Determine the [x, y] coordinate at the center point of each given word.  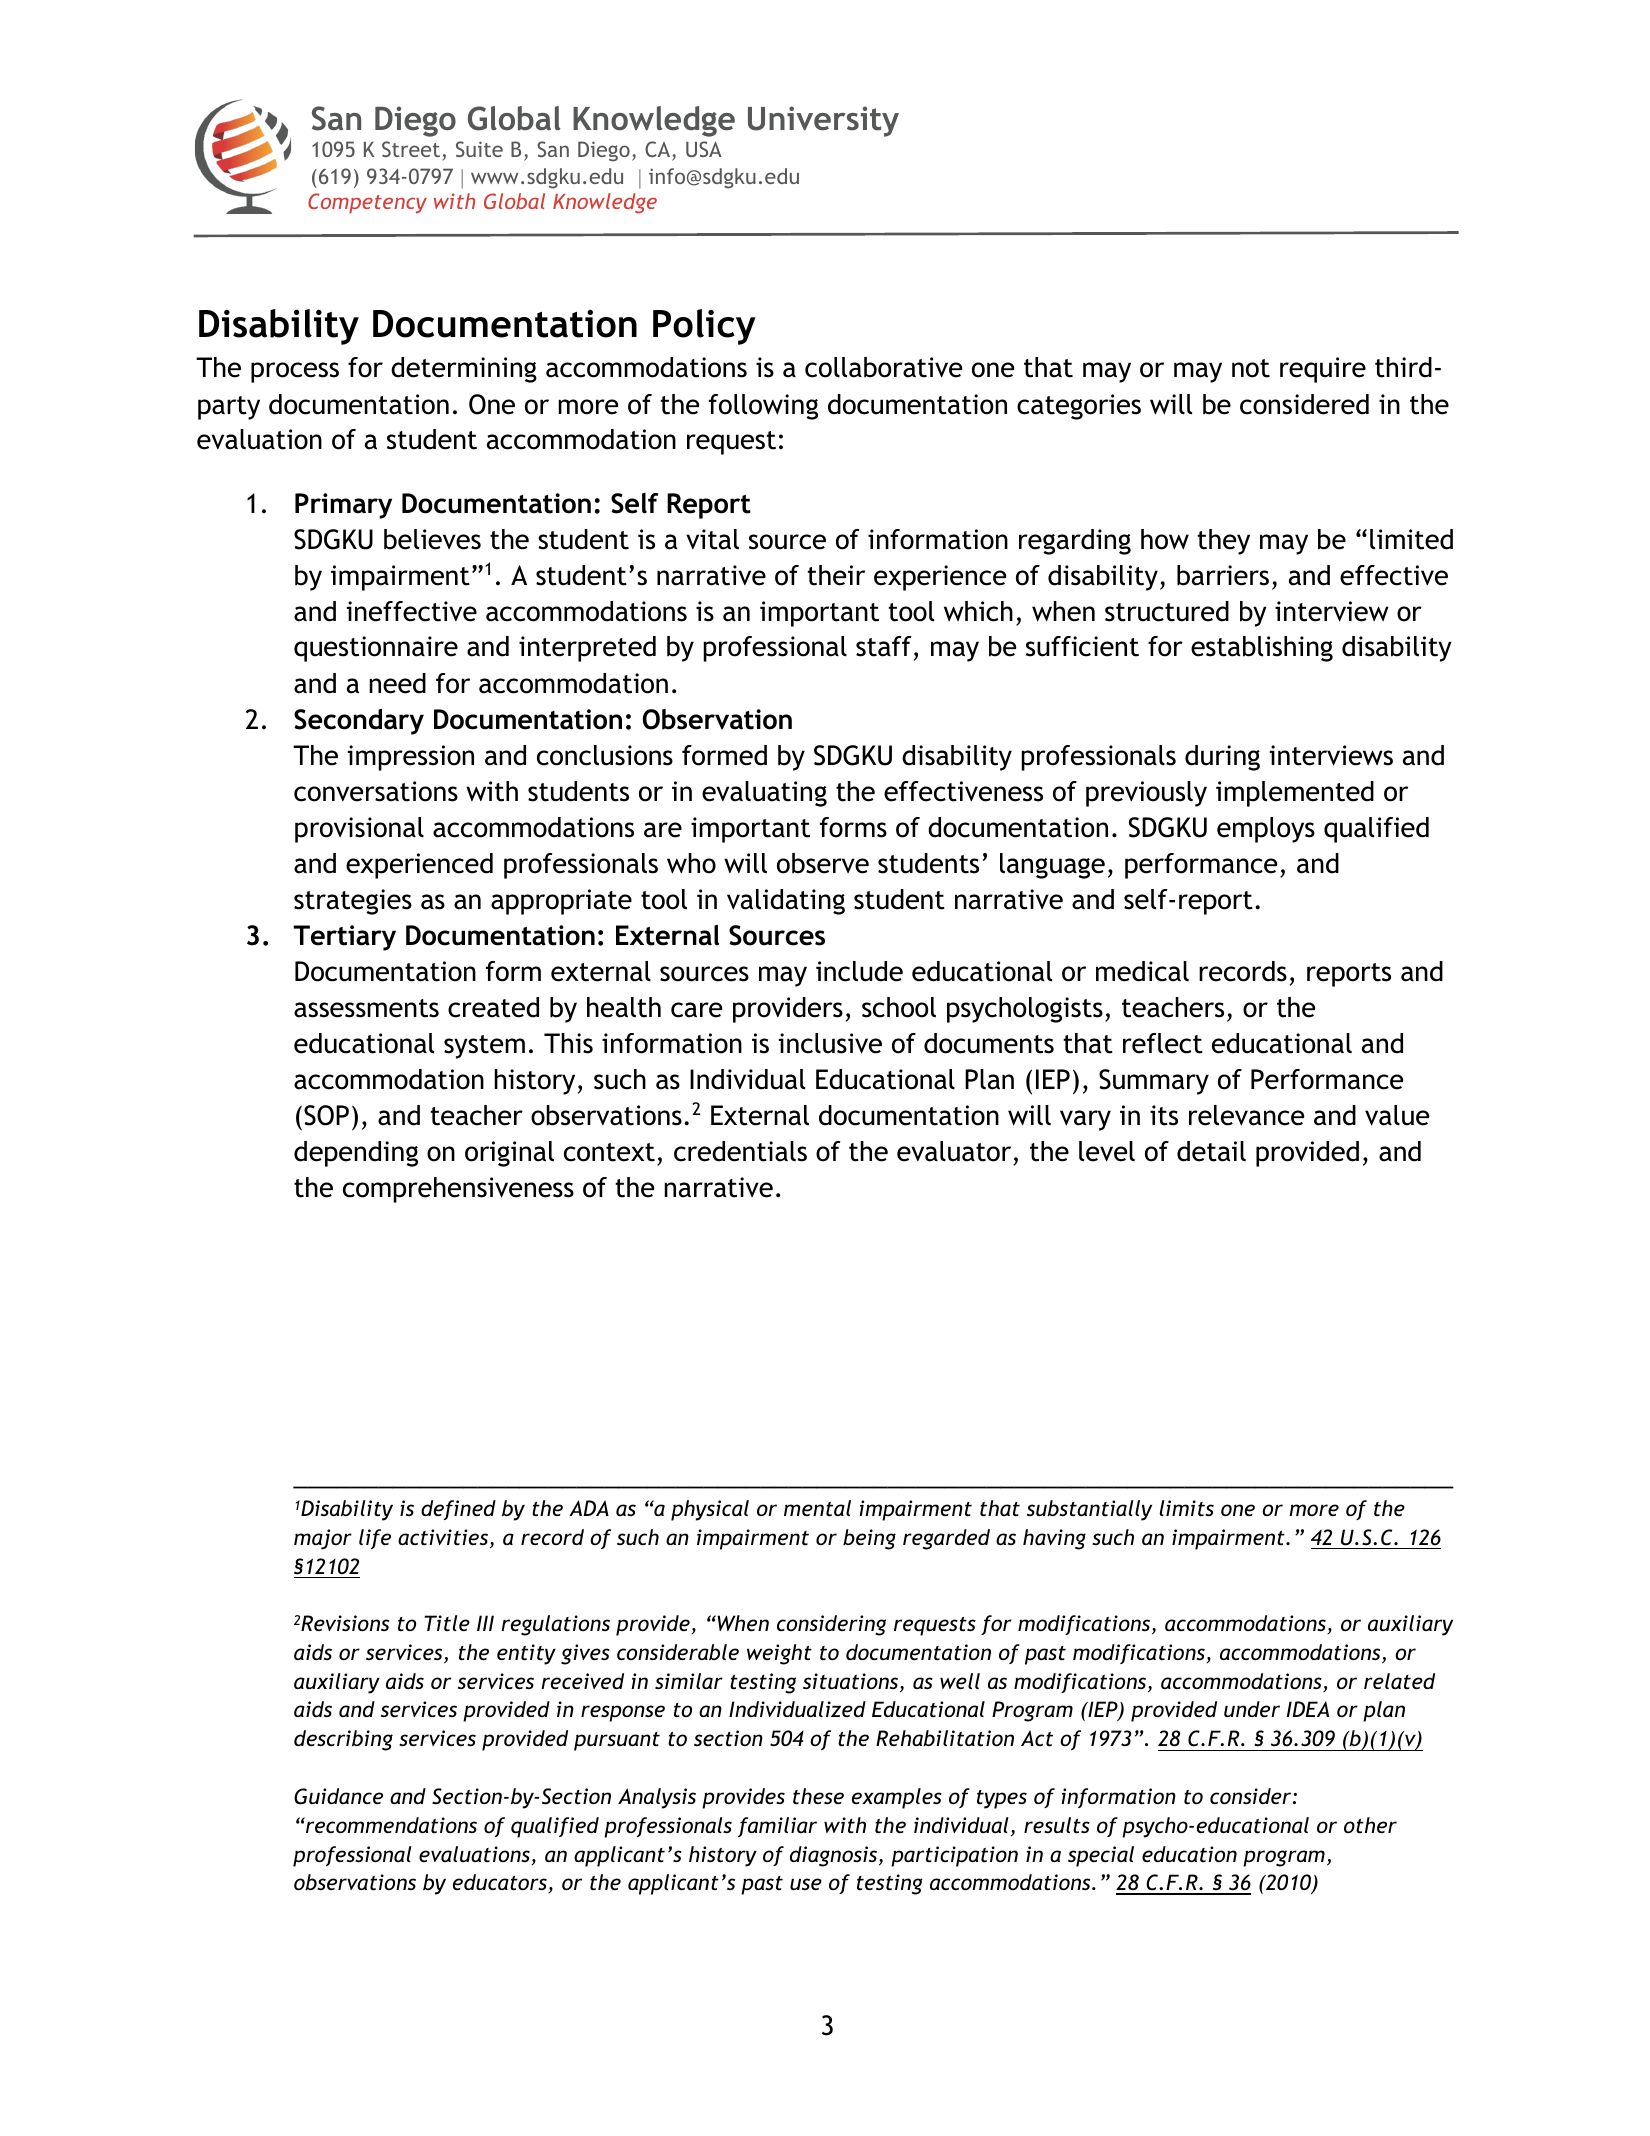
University [823, 121]
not [1251, 368]
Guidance [338, 1796]
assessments [366, 1008]
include [859, 971]
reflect [1163, 1043]
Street [412, 151]
